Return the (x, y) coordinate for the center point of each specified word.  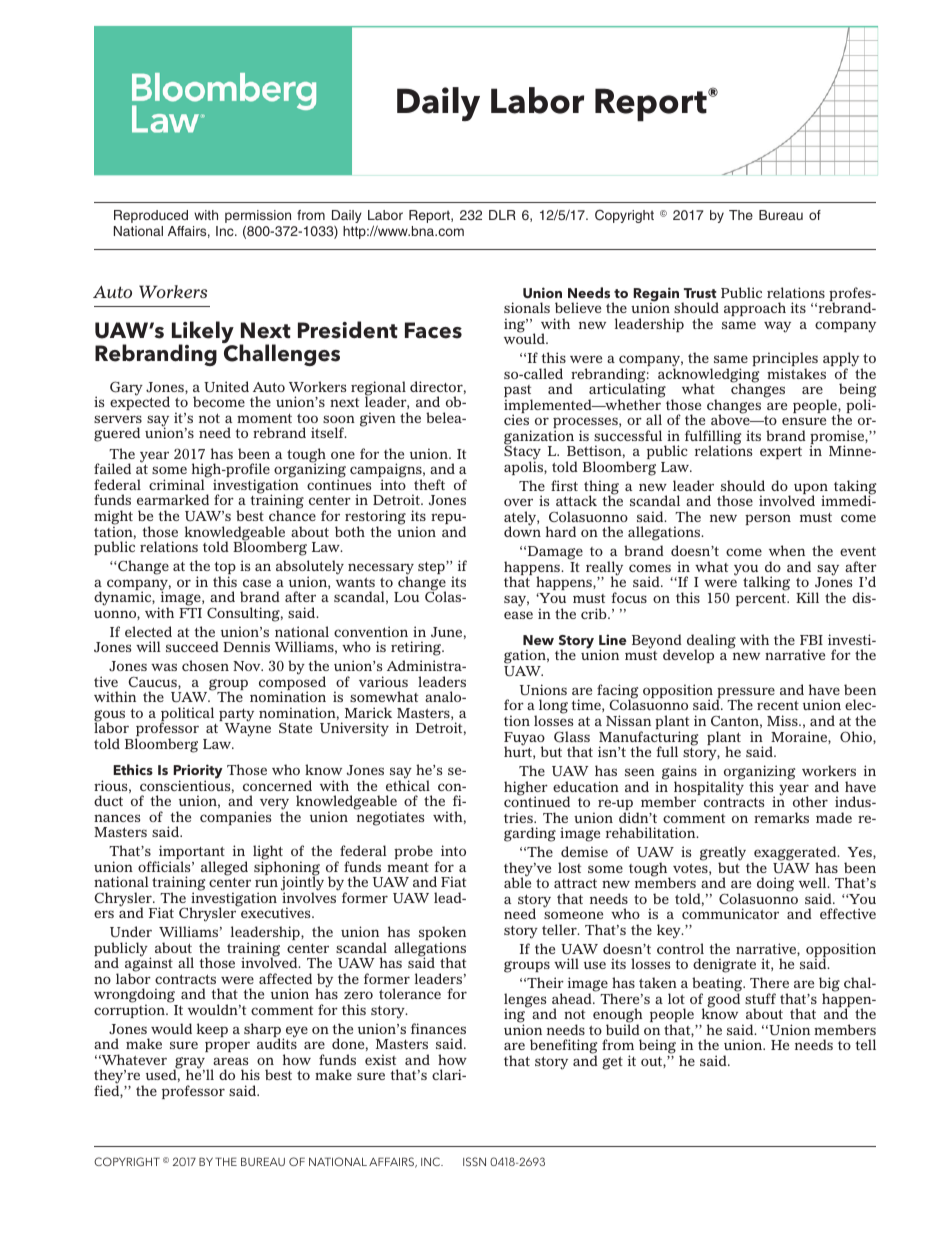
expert (781, 453)
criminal (177, 484)
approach (755, 309)
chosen (205, 665)
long (552, 708)
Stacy (522, 453)
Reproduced (151, 216)
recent (778, 705)
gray (190, 1064)
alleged (224, 868)
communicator (730, 913)
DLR (502, 215)
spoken (442, 934)
